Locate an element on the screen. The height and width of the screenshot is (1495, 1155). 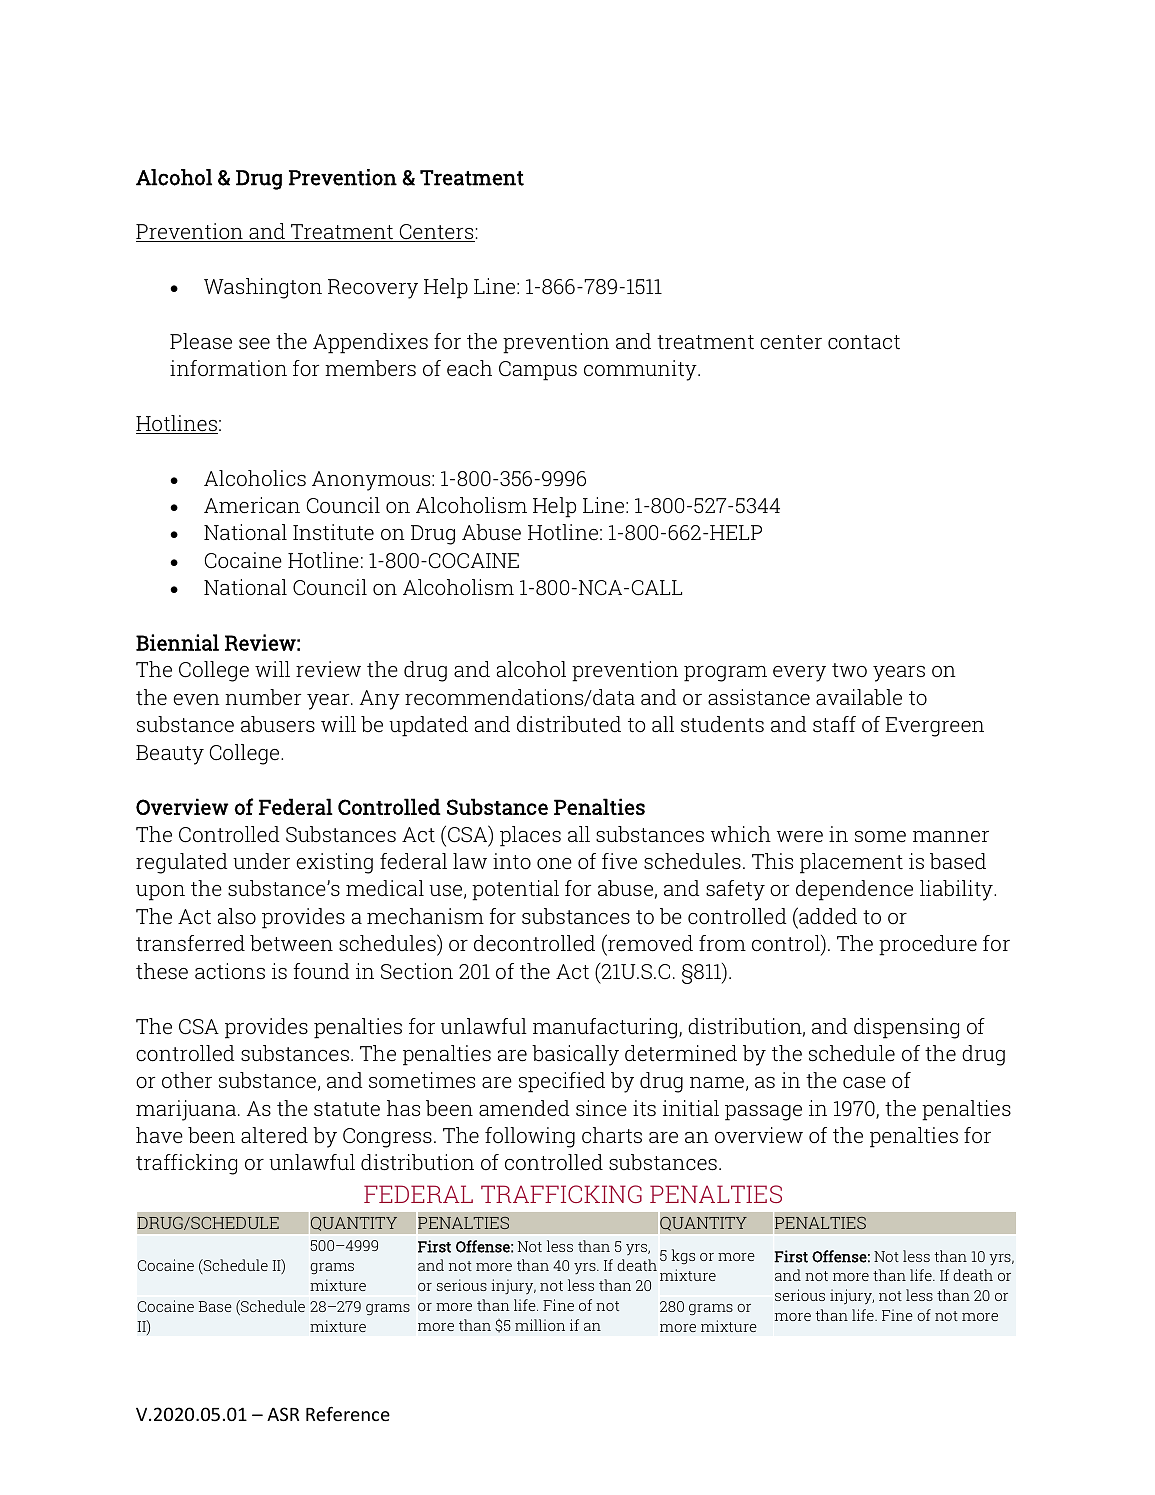
ASR is located at coordinates (283, 1414).
